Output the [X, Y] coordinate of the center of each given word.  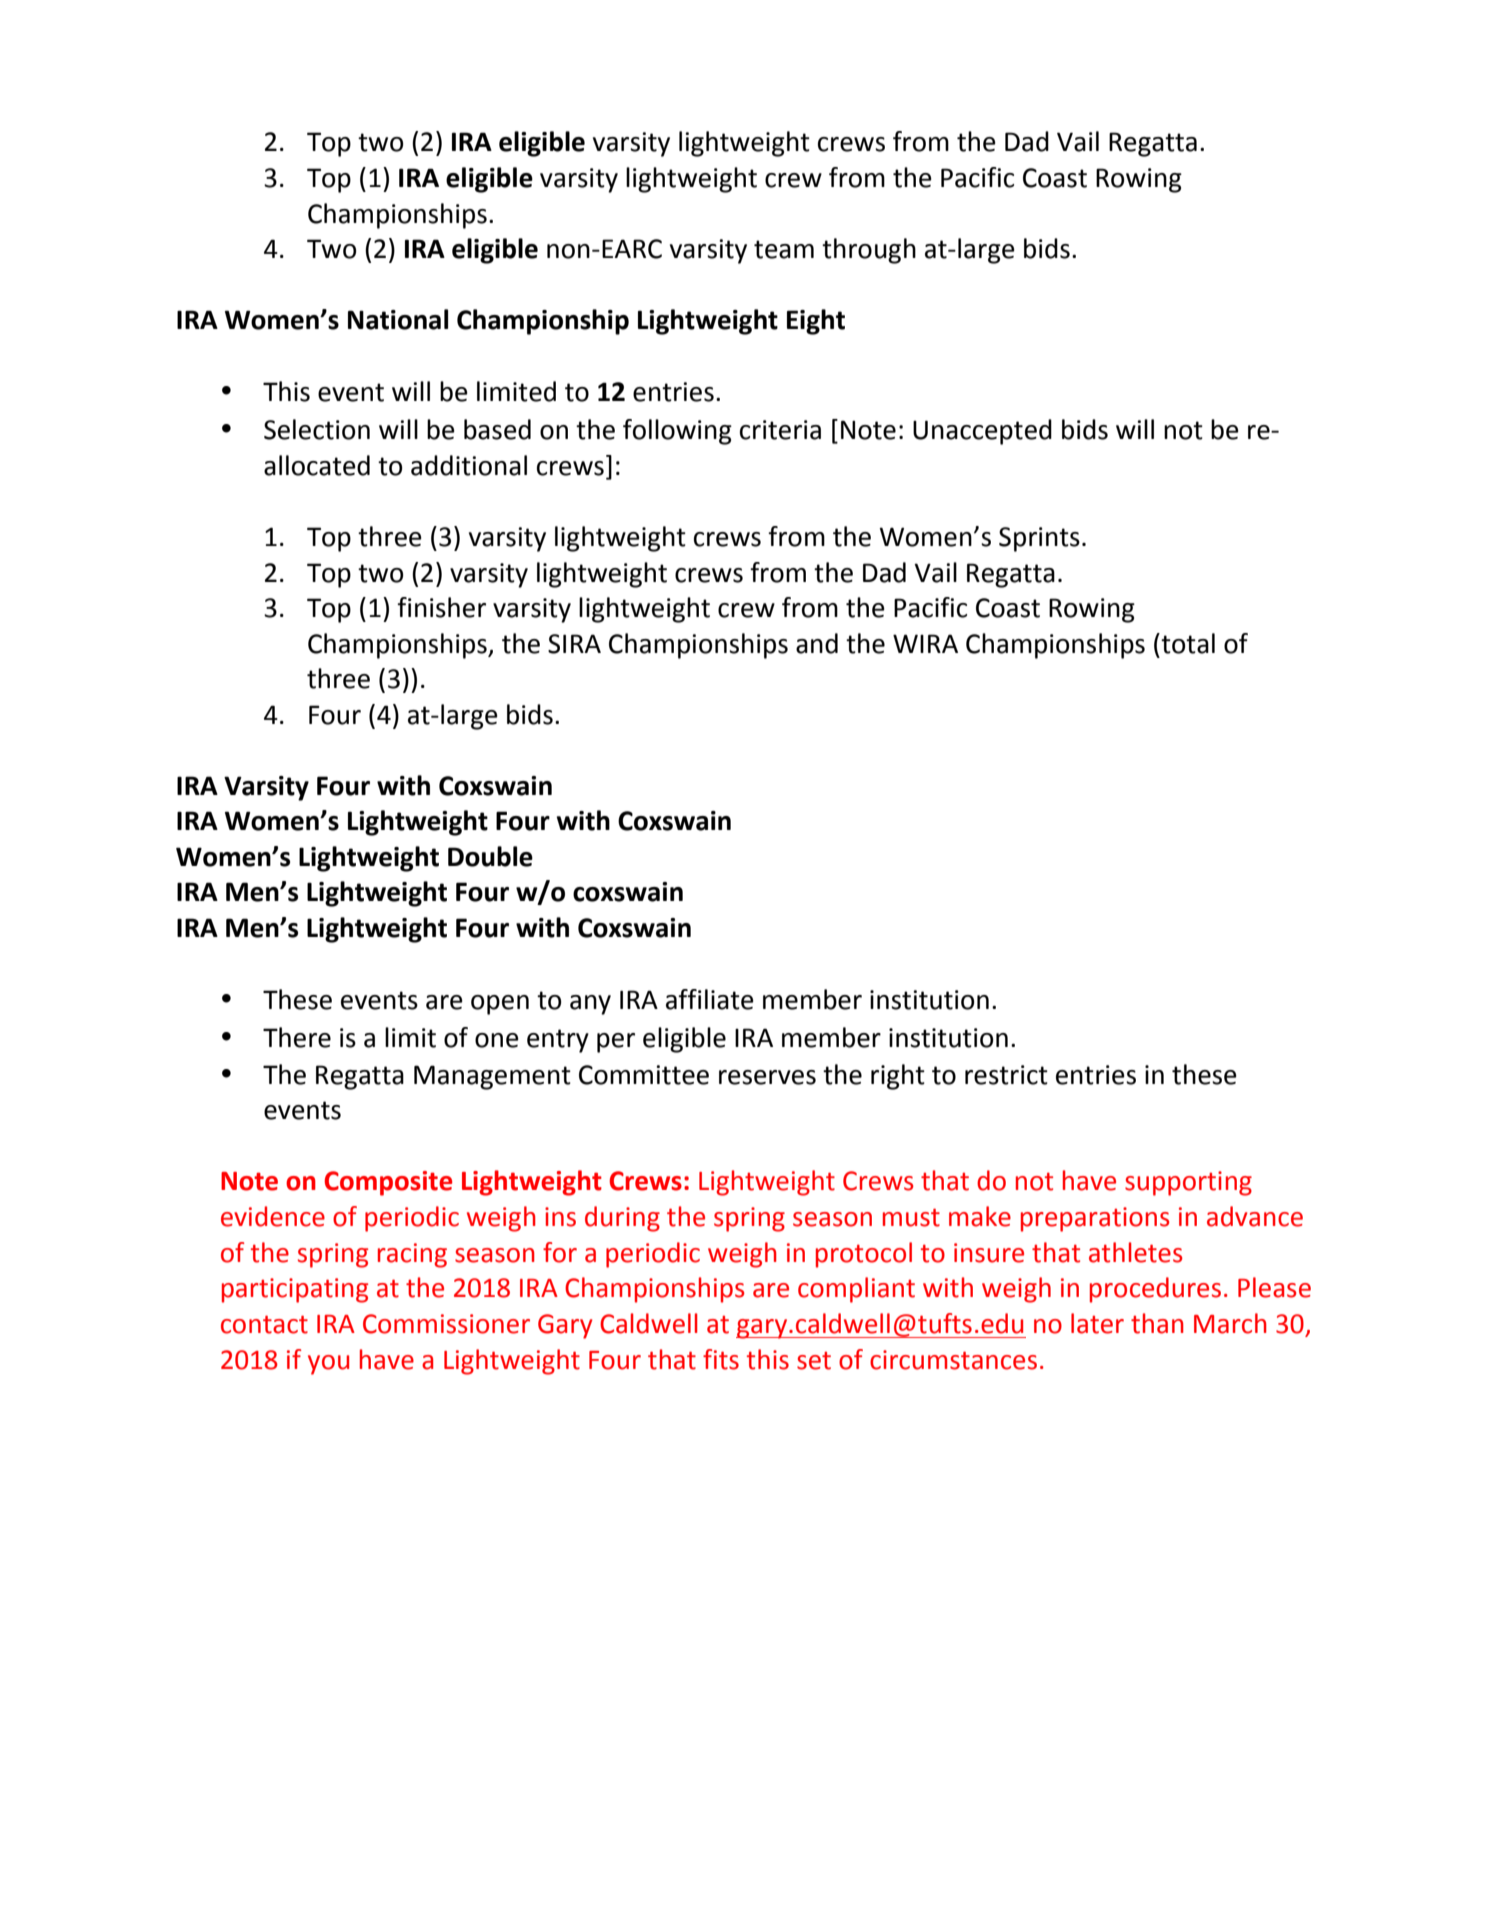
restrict [1006, 1075]
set [814, 1361]
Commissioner [446, 1324]
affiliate [710, 999]
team [784, 249]
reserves [767, 1077]
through [869, 251]
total [1187, 643]
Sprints [1039, 539]
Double [490, 856]
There [297, 1037]
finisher [441, 607]
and [817, 643]
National [398, 319]
